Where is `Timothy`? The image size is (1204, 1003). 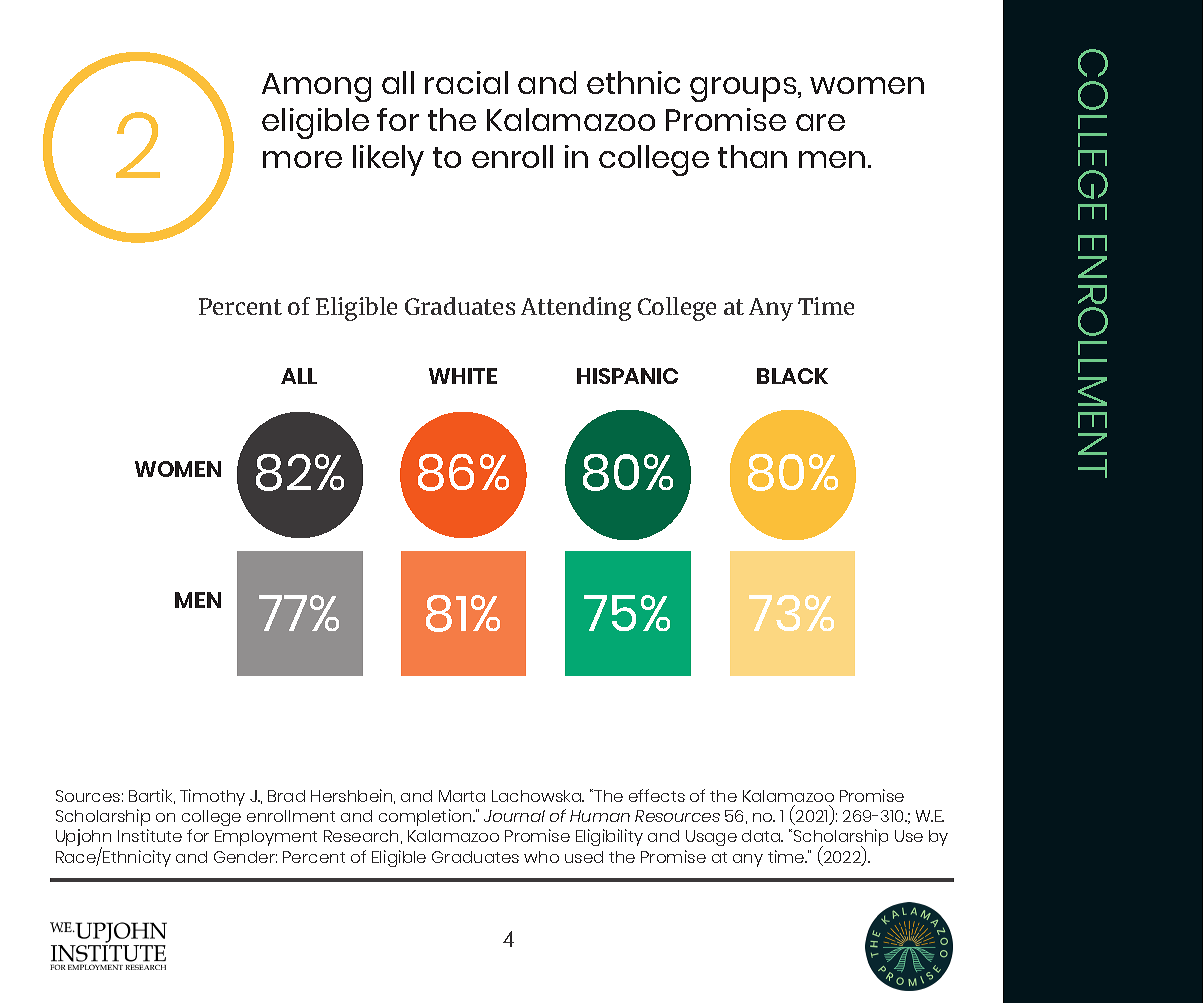 Timothy is located at coordinates (212, 797).
